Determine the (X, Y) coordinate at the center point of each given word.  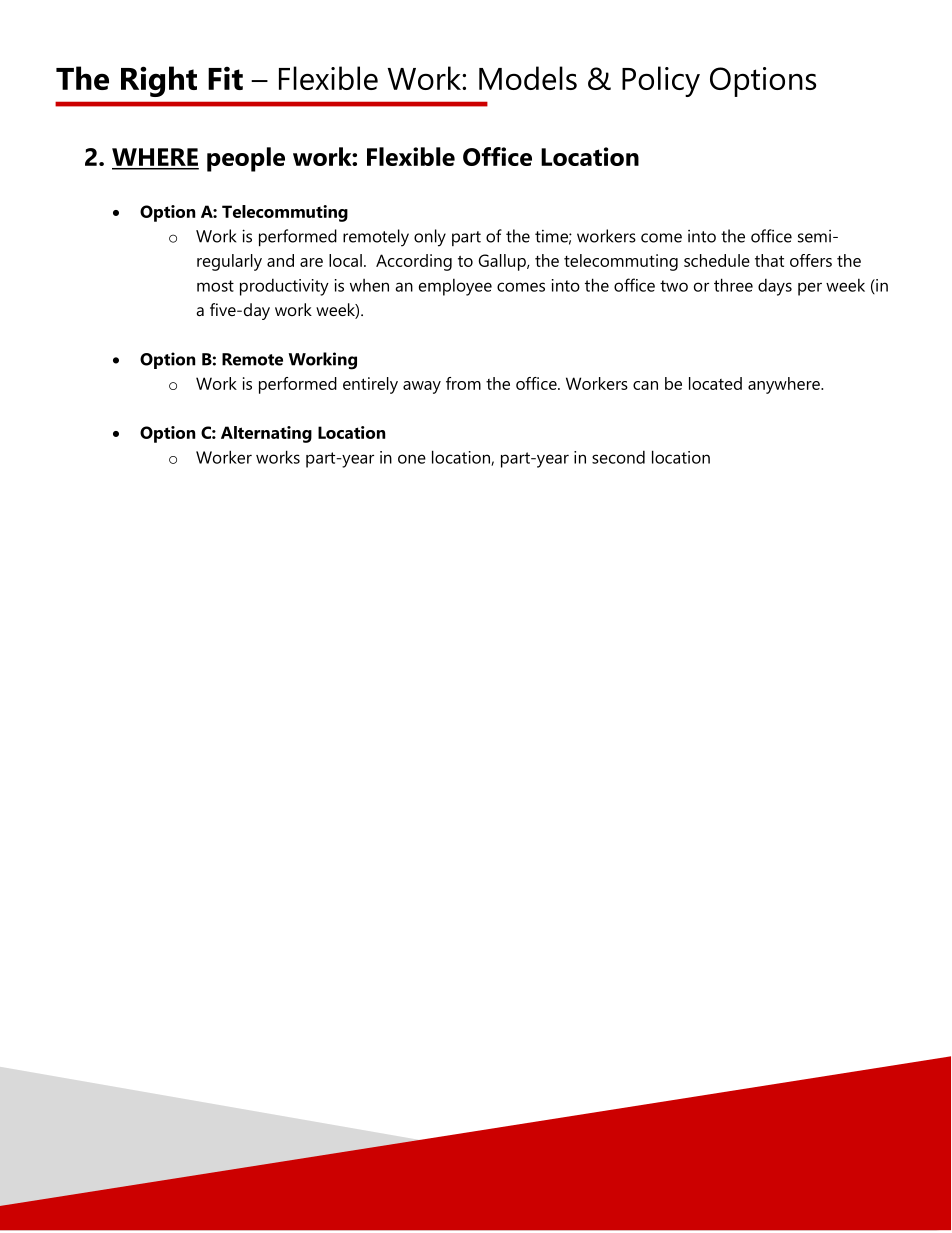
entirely (370, 385)
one (412, 459)
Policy (661, 81)
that (769, 260)
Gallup (503, 262)
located (715, 383)
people (246, 159)
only (430, 238)
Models (528, 78)
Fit (225, 78)
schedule (717, 260)
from (463, 383)
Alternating (266, 434)
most (215, 286)
